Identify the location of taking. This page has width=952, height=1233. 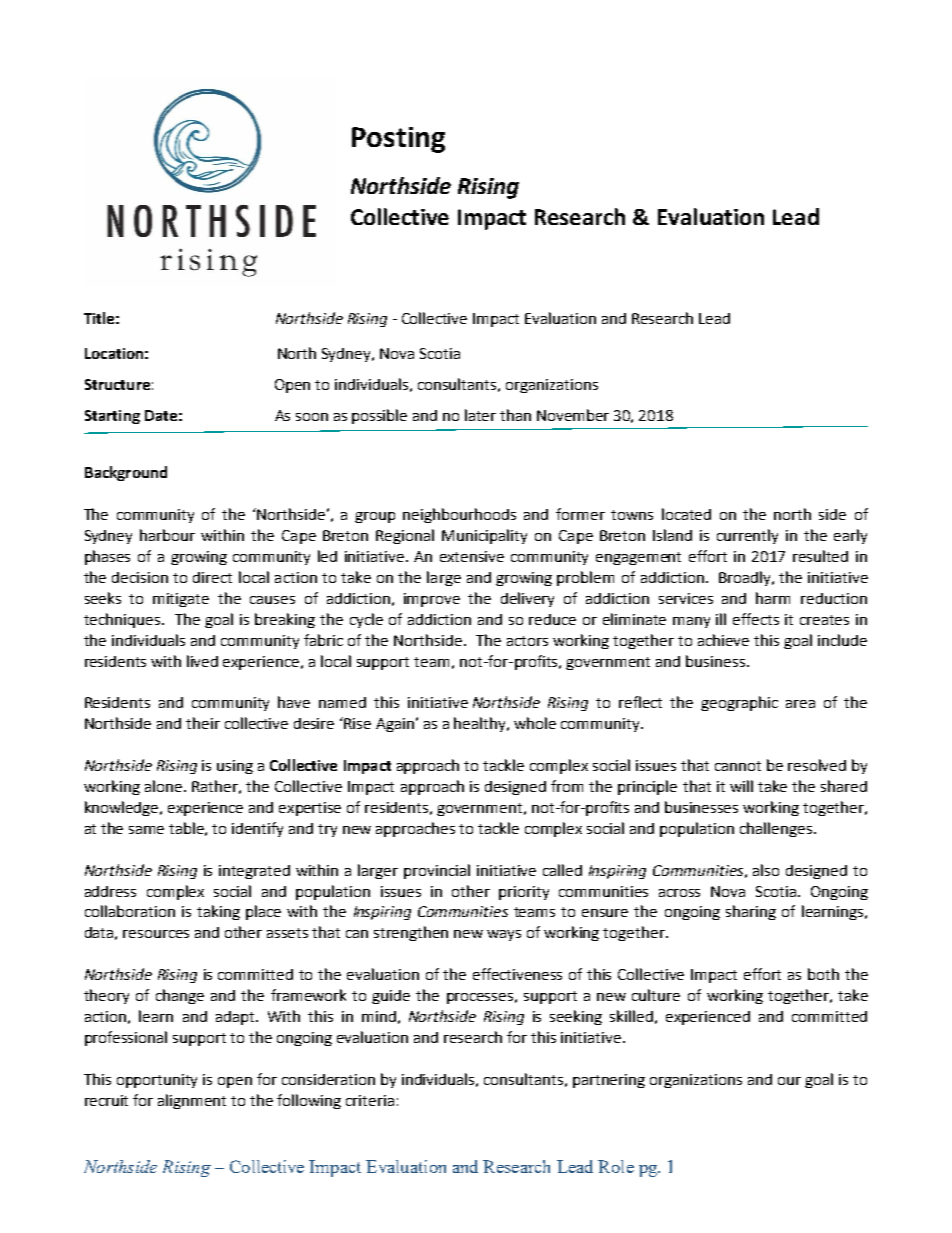
(218, 912).
